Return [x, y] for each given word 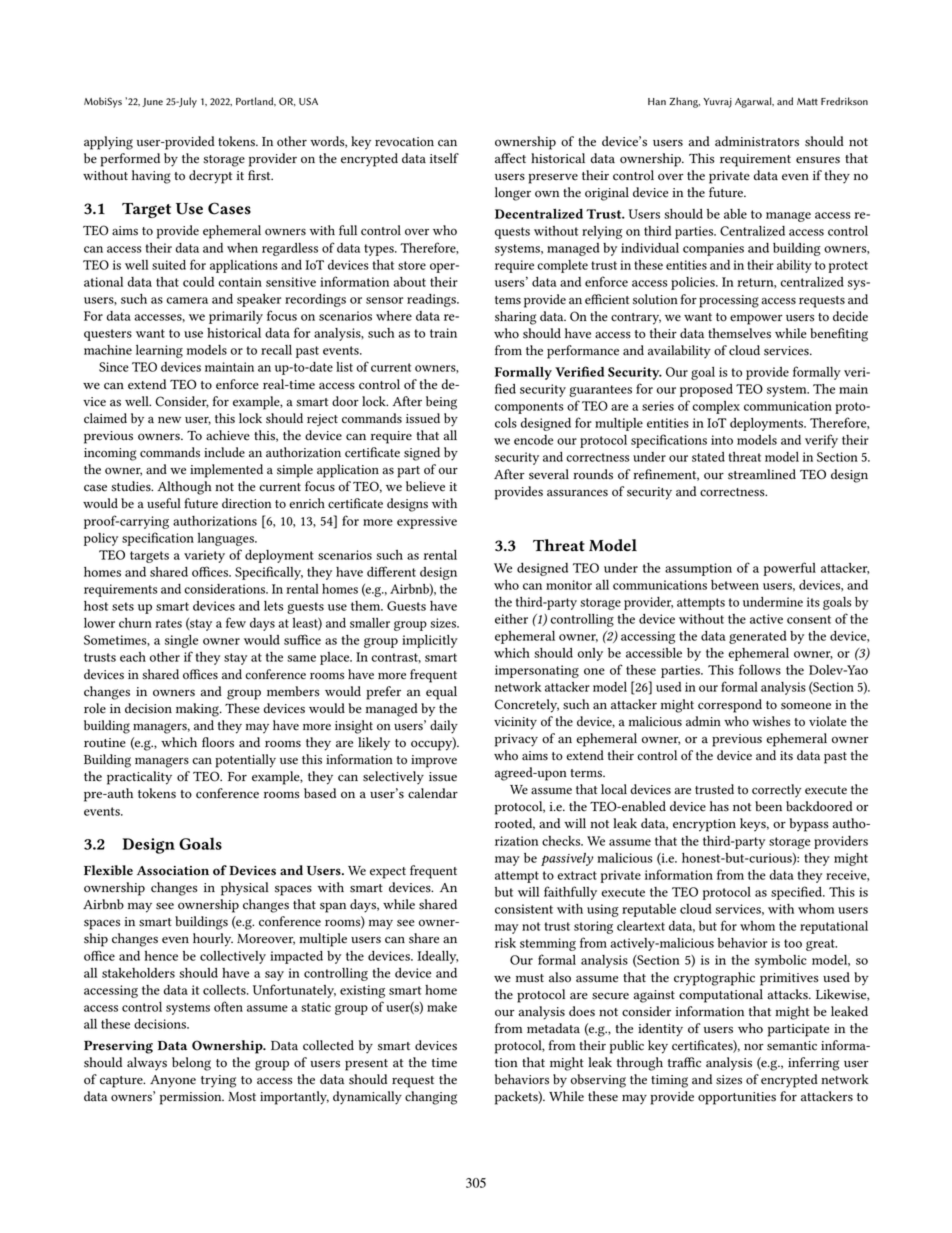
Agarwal [754, 102]
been [768, 806]
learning [159, 351]
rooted [515, 824]
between [735, 585]
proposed [706, 390]
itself [444, 158]
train [443, 333]
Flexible [108, 870]
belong [191, 1064]
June [152, 102]
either [511, 619]
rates [168, 623]
